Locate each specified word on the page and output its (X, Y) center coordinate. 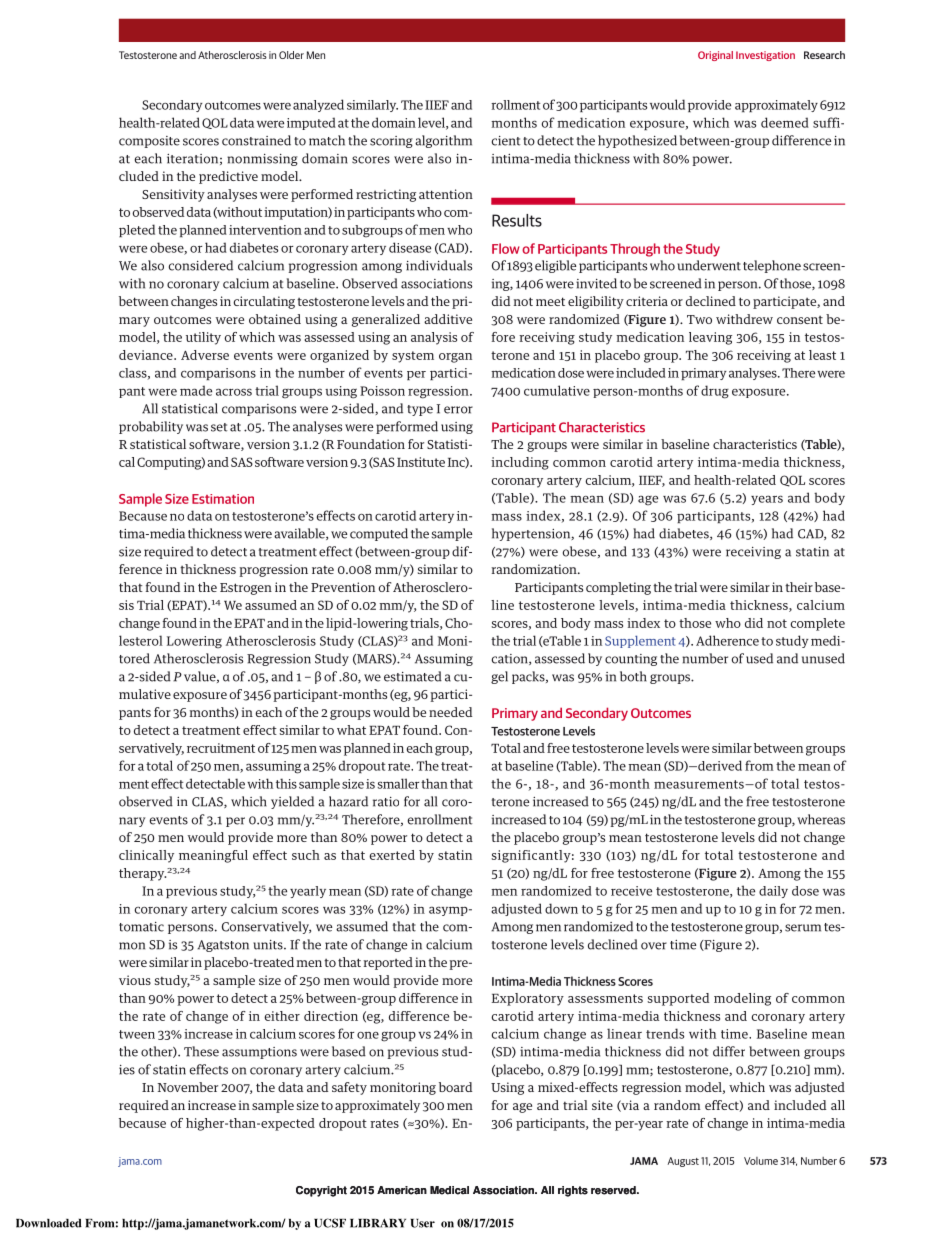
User (422, 1223)
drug (715, 392)
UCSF (330, 1223)
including (520, 463)
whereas (821, 819)
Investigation (765, 56)
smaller (398, 783)
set (219, 427)
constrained (256, 140)
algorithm (443, 141)
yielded (292, 802)
